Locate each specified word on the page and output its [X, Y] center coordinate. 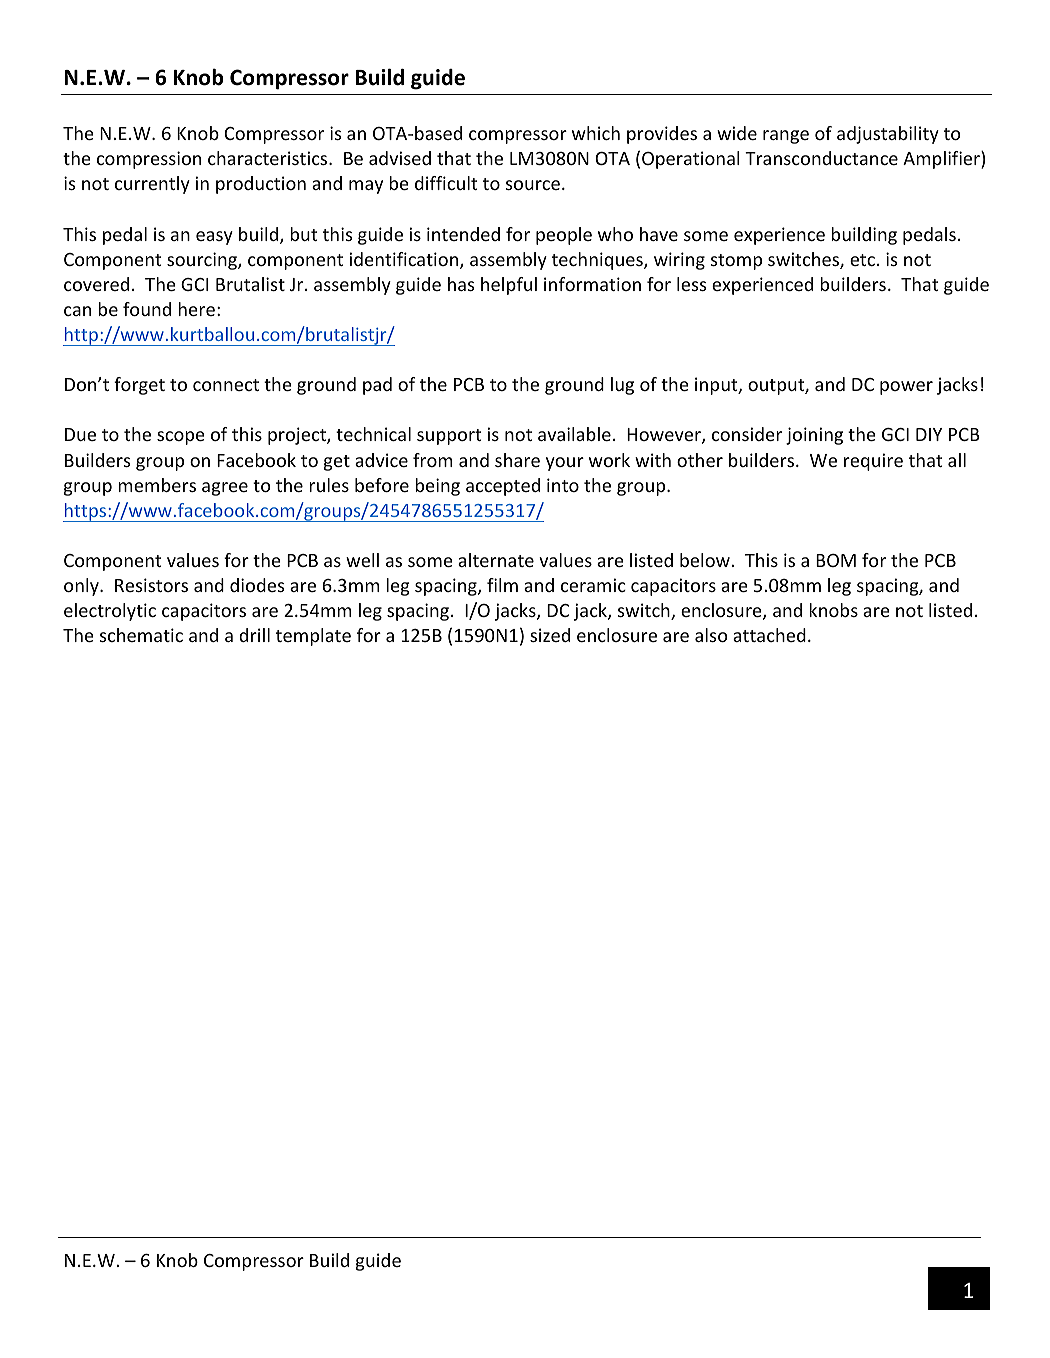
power [906, 388]
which [596, 133]
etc [862, 260]
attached [769, 635]
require [873, 462]
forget [139, 386]
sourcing [203, 261]
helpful [509, 286]
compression [149, 160]
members [157, 485]
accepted [503, 487]
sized [550, 635]
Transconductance [821, 158]
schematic [141, 635]
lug [622, 386]
